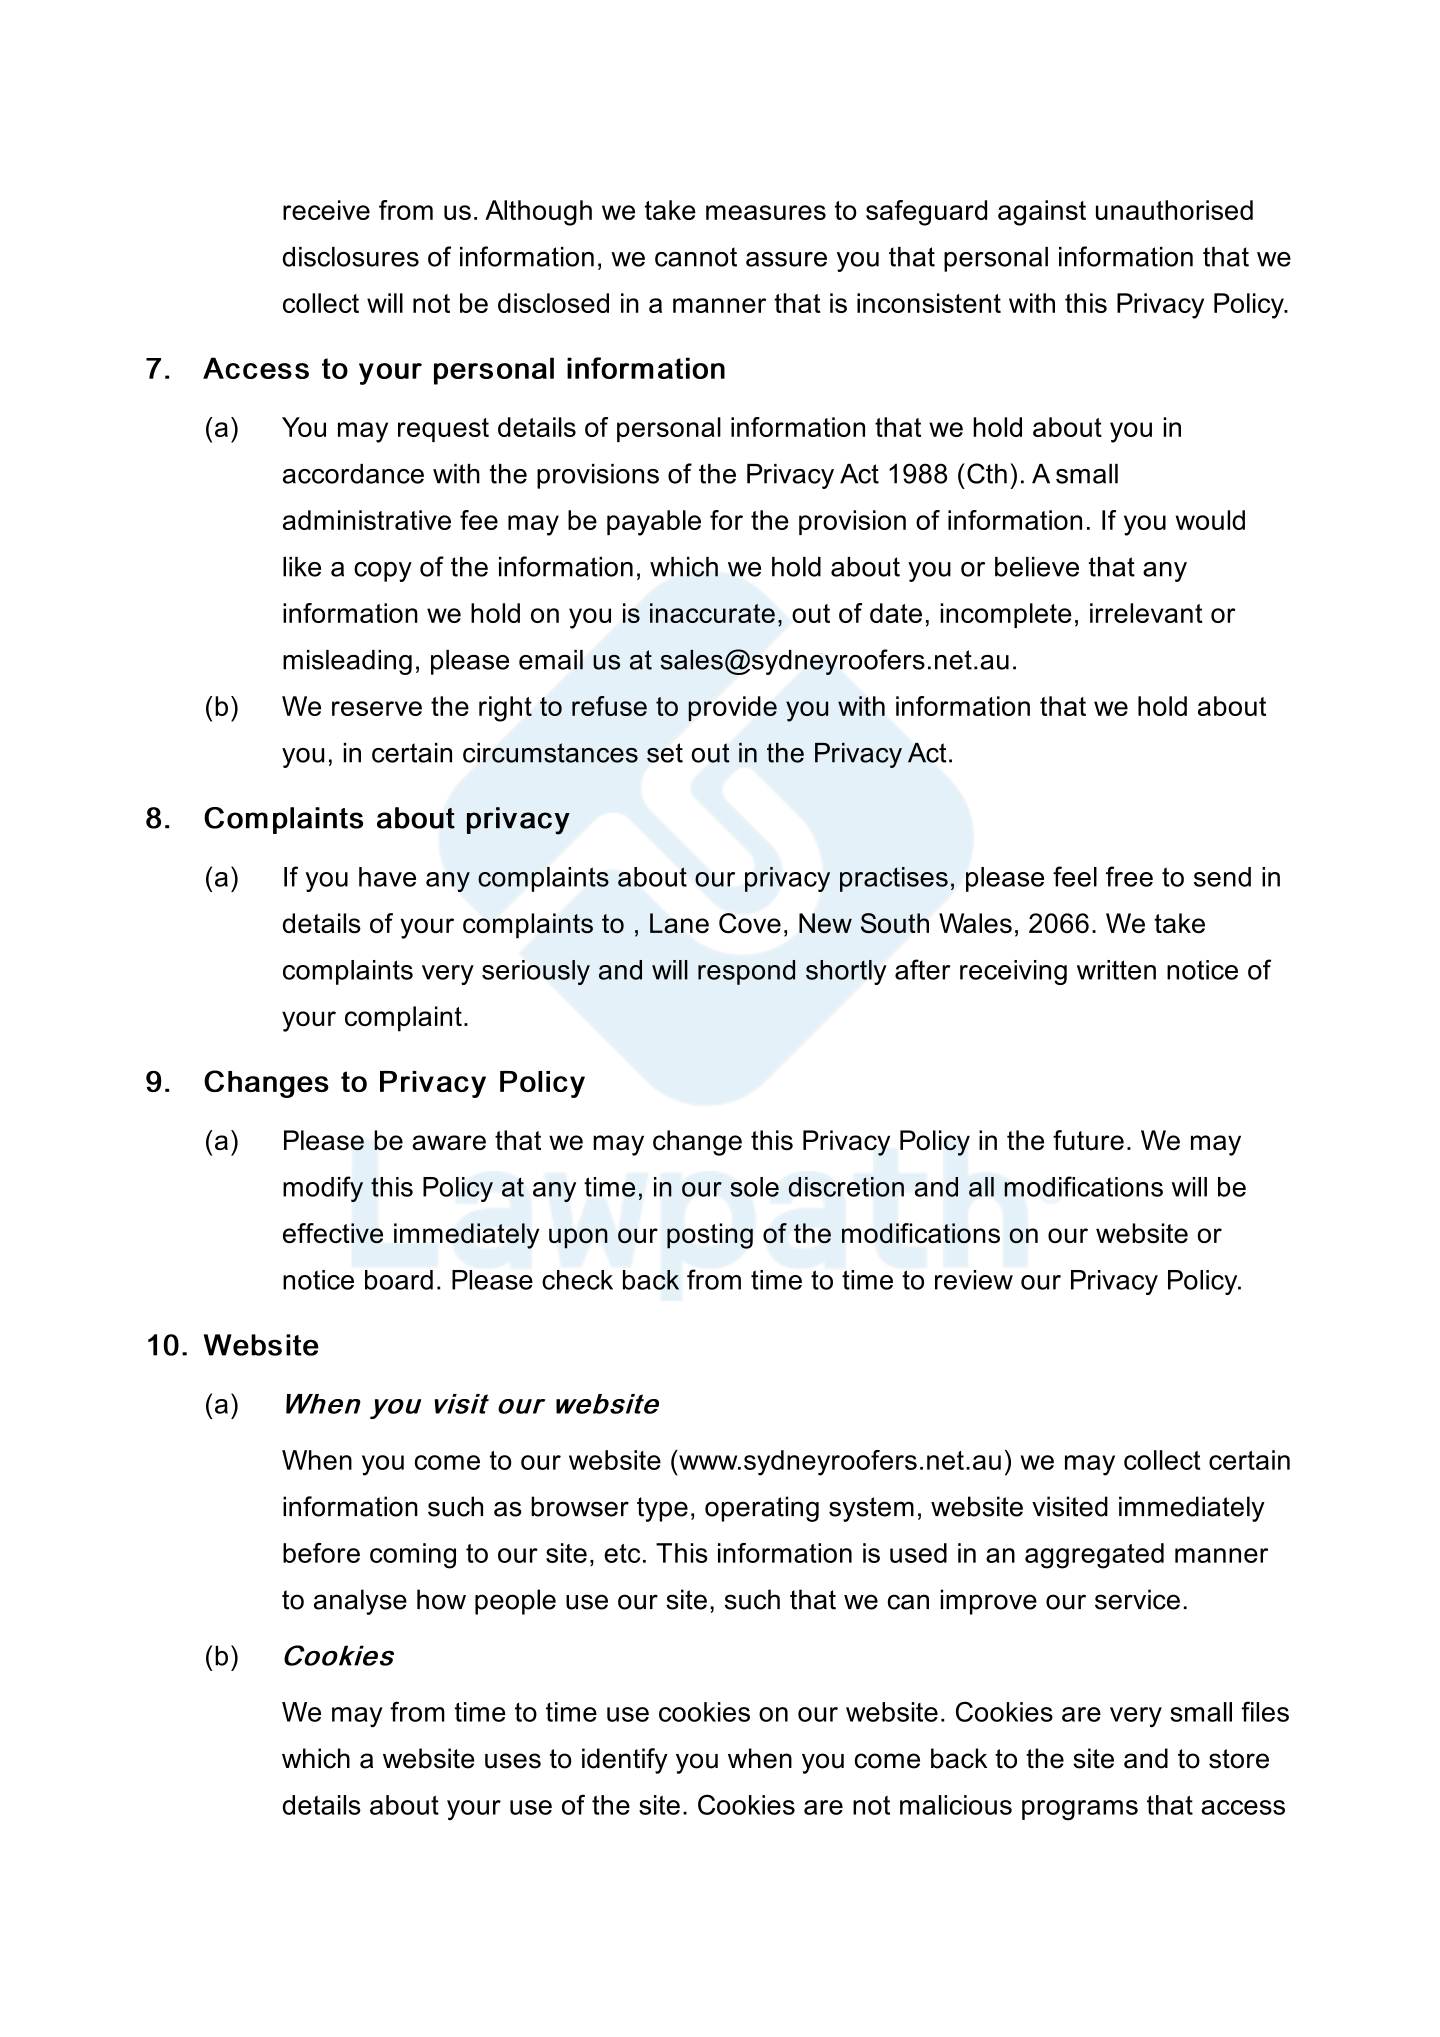 Image resolution: width=1440 pixels, height=2037 pixels. Describe the element at coordinates (1088, 1140) in the screenshot. I see `future` at that location.
